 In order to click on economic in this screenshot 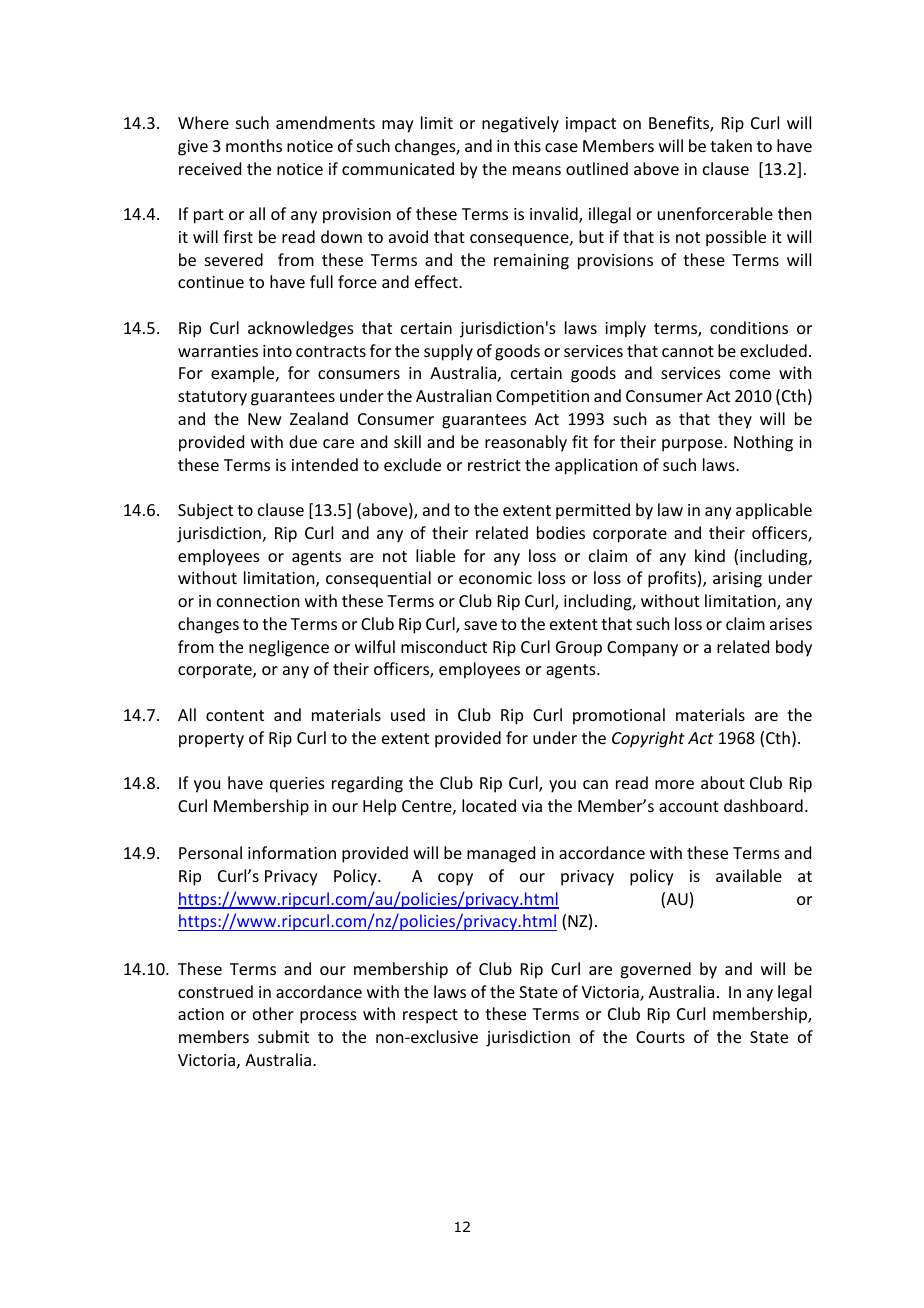, I will do `click(495, 578)`.
